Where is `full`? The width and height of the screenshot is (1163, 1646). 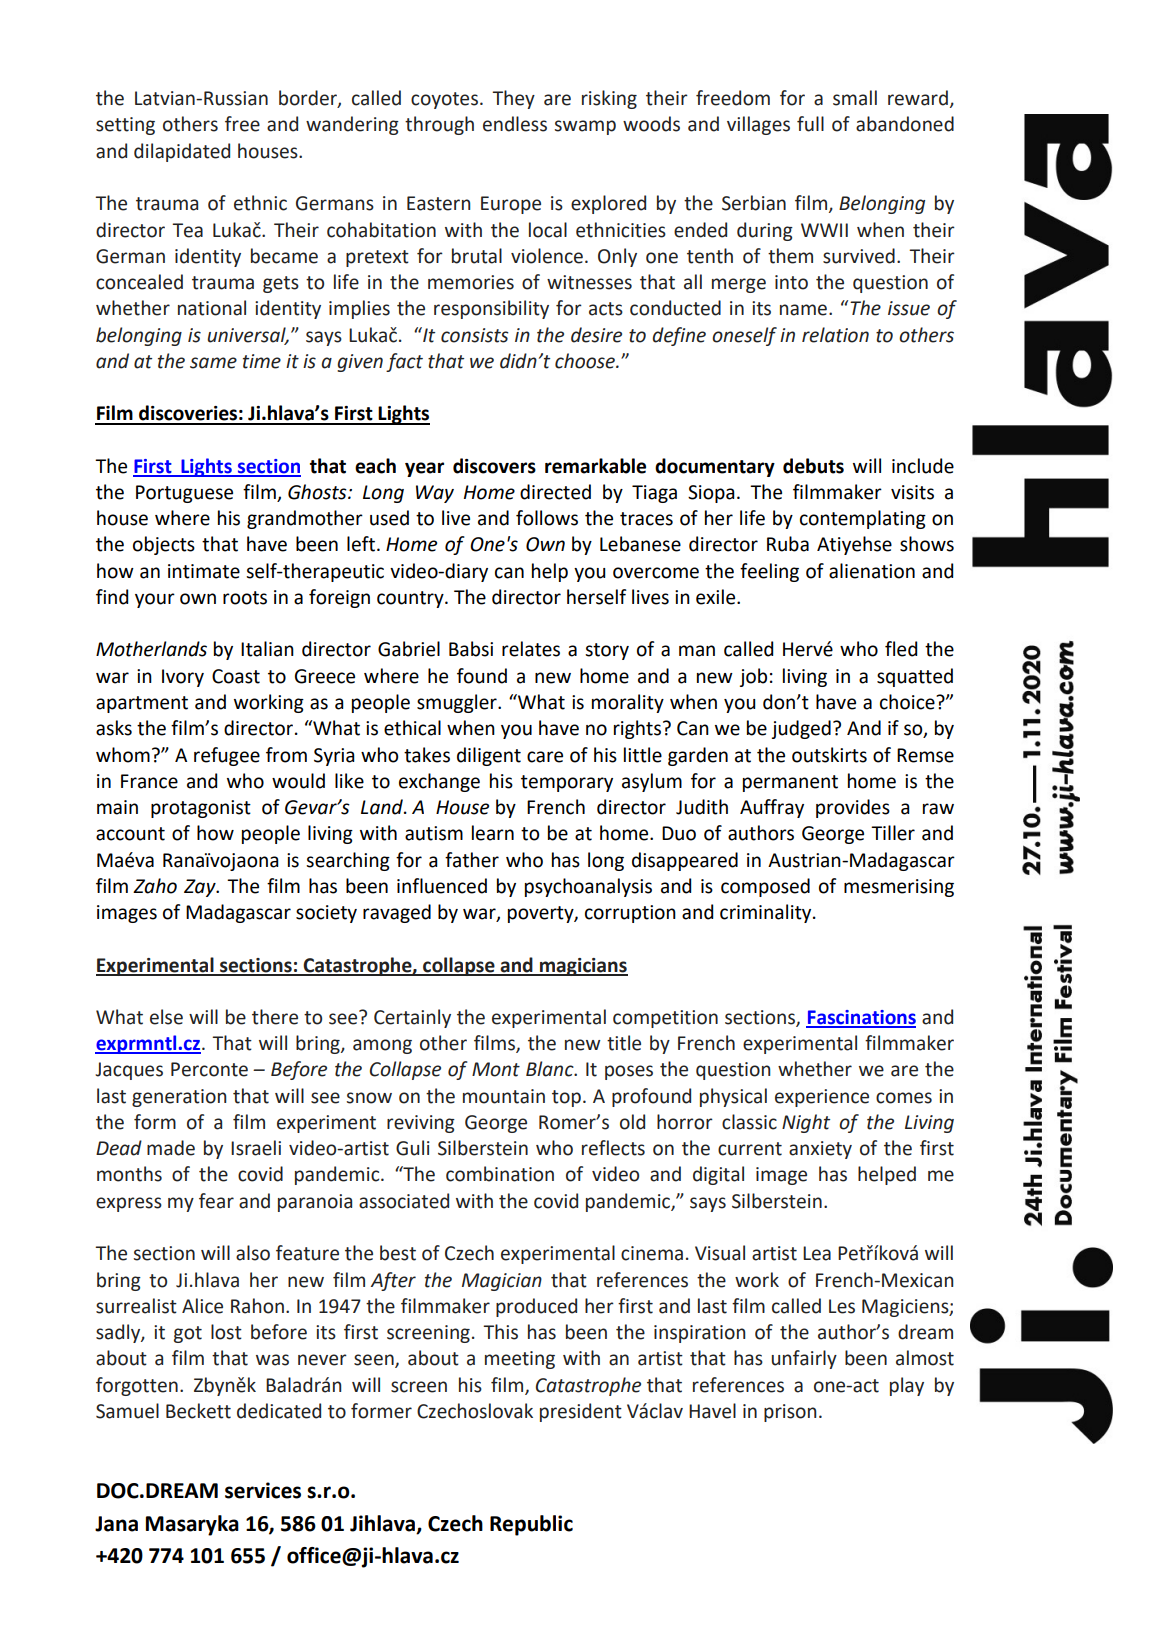
full is located at coordinates (810, 124).
